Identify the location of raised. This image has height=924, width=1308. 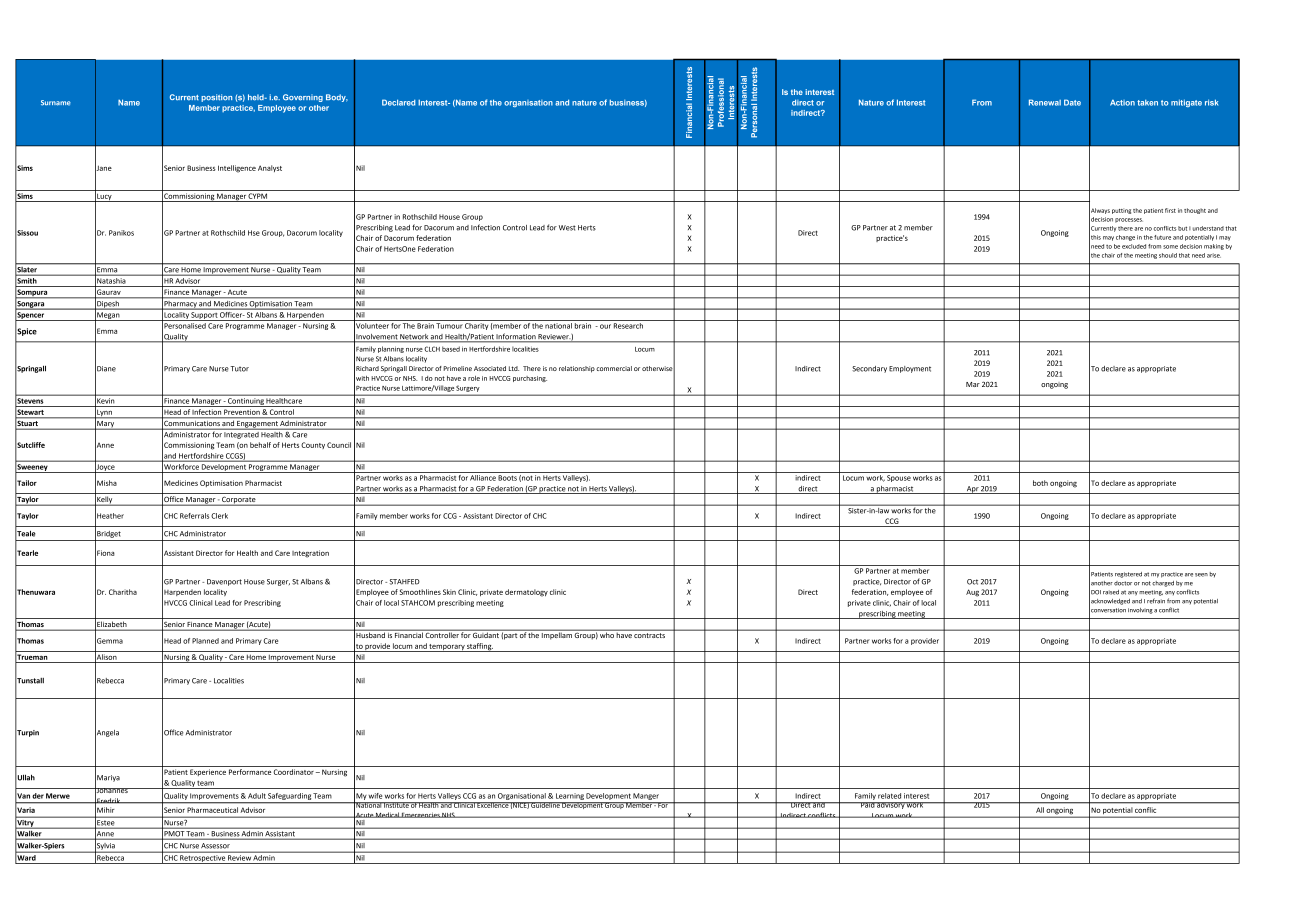
(1111, 592).
